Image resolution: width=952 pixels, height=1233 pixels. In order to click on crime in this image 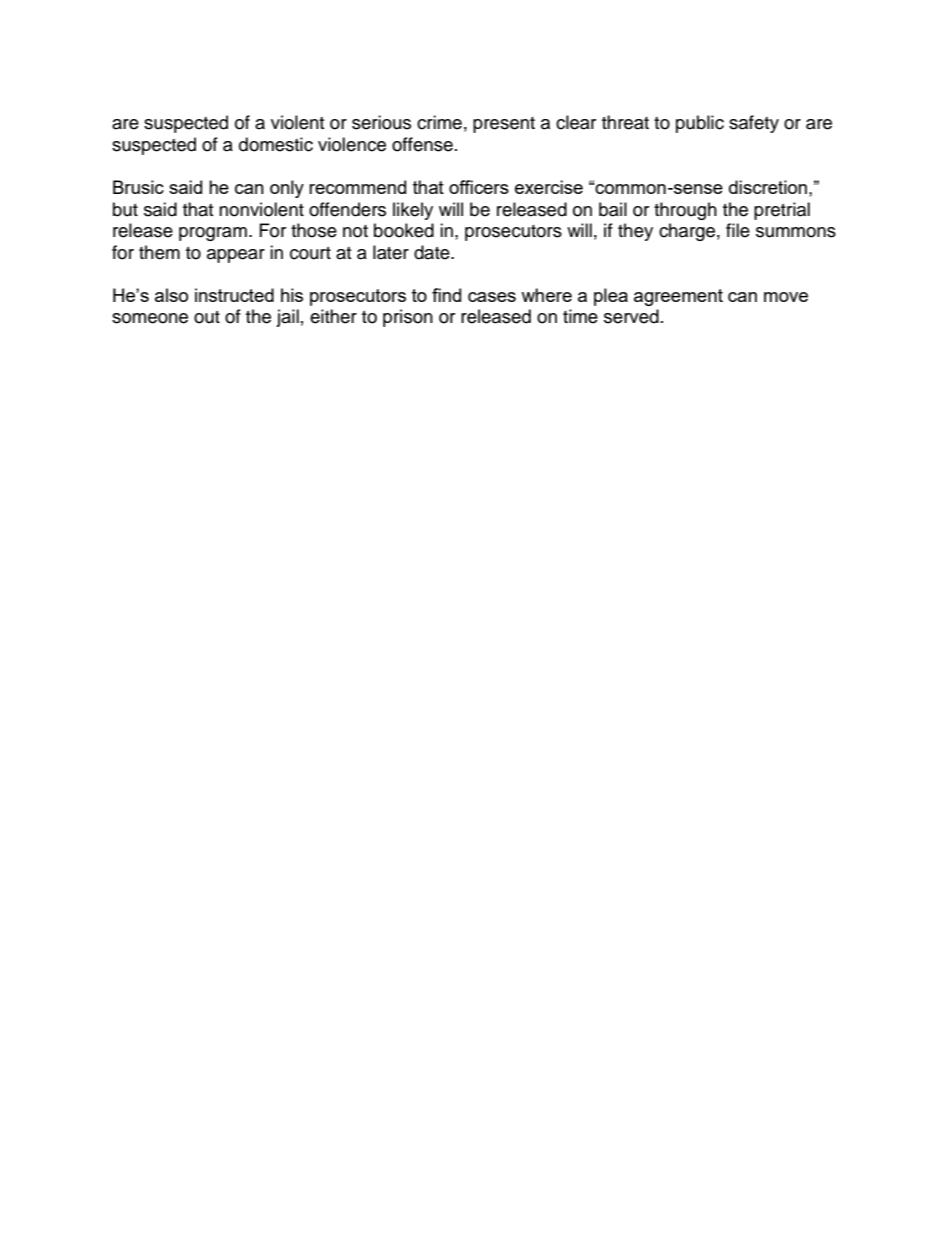, I will do `click(439, 122)`.
